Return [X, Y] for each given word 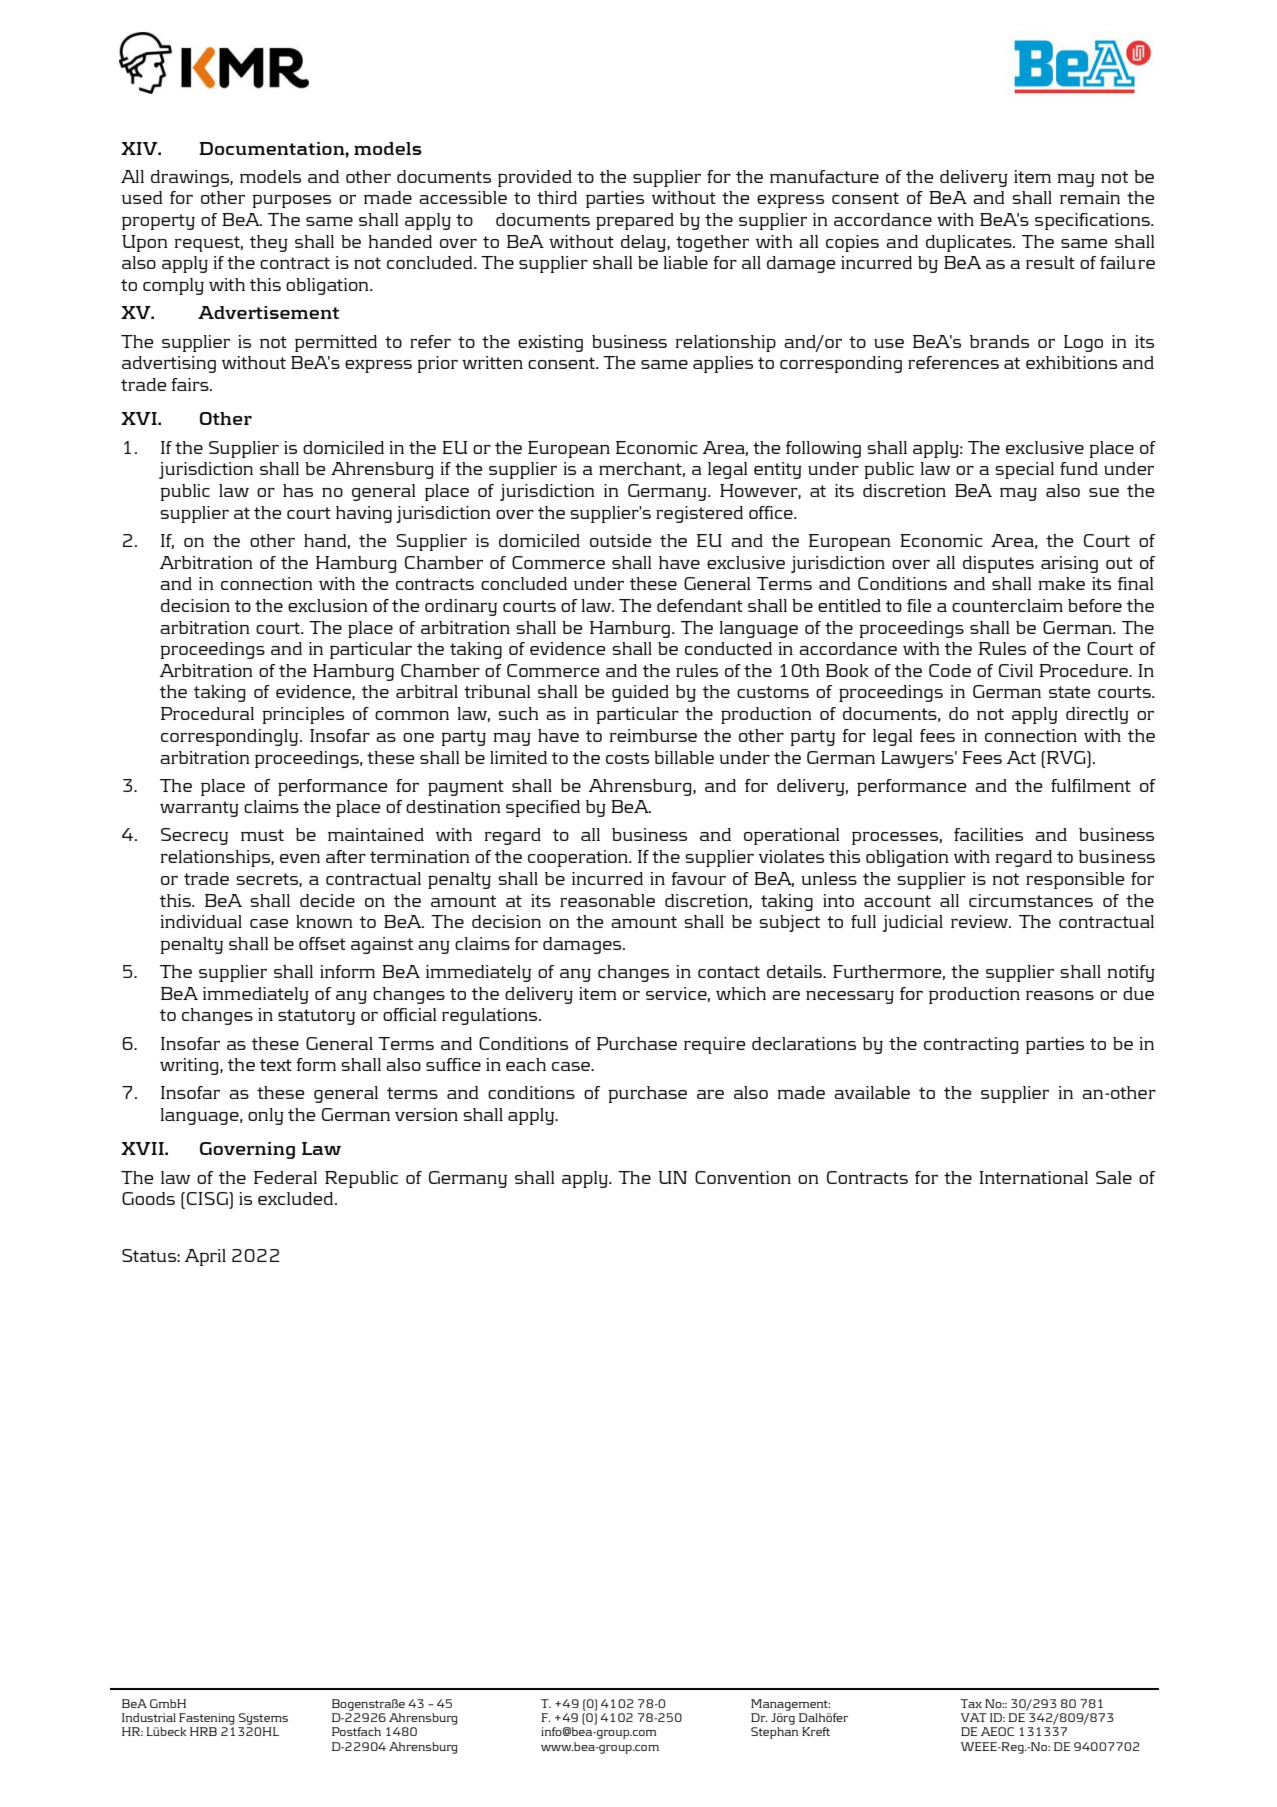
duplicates [970, 243]
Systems [263, 1719]
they [269, 243]
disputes [998, 564]
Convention [743, 1177]
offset [322, 943]
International [1033, 1177]
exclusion [328, 605]
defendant [700, 605]
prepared [635, 221]
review [981, 921]
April [205, 1257]
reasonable [607, 900]
